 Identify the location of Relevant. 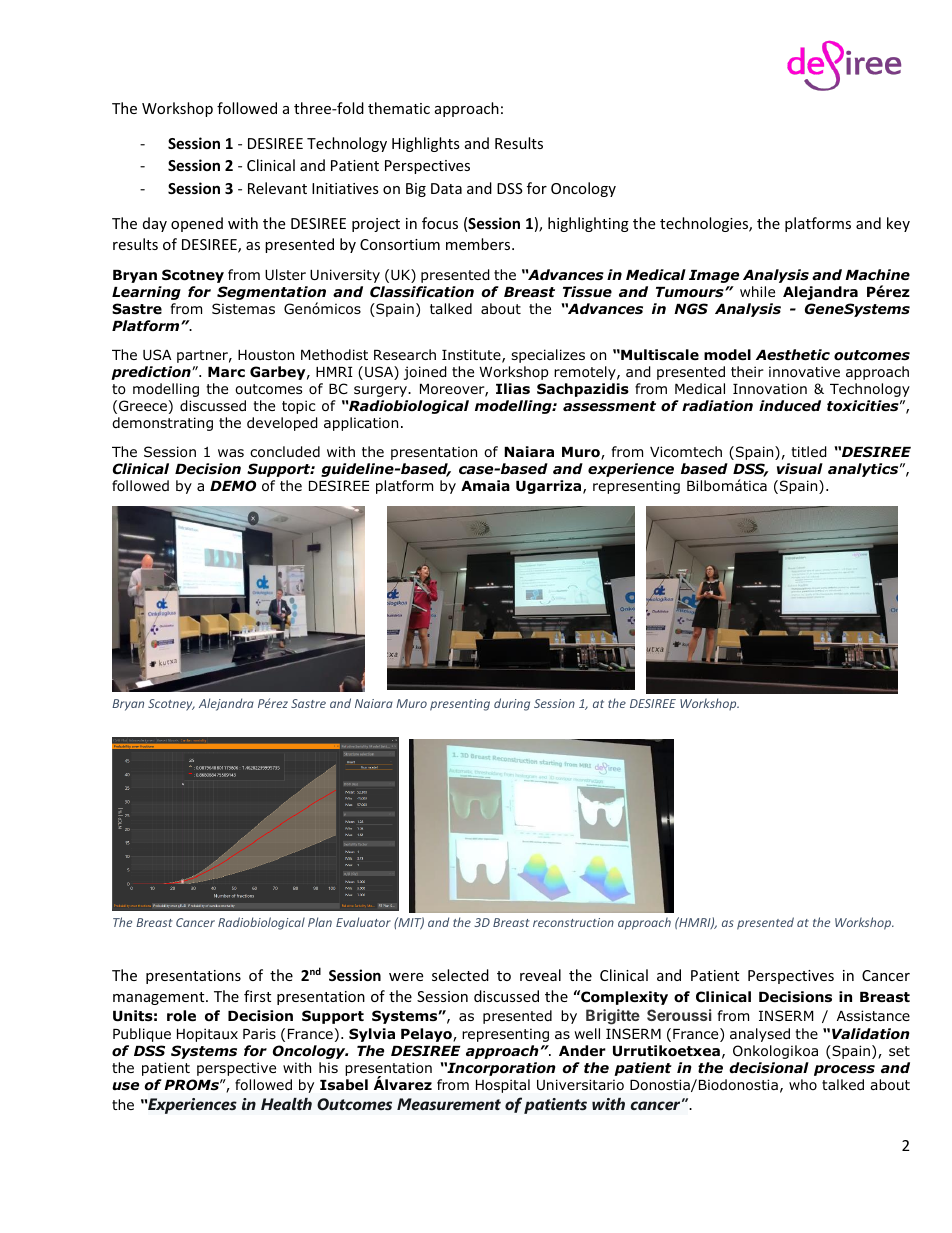
(277, 188).
